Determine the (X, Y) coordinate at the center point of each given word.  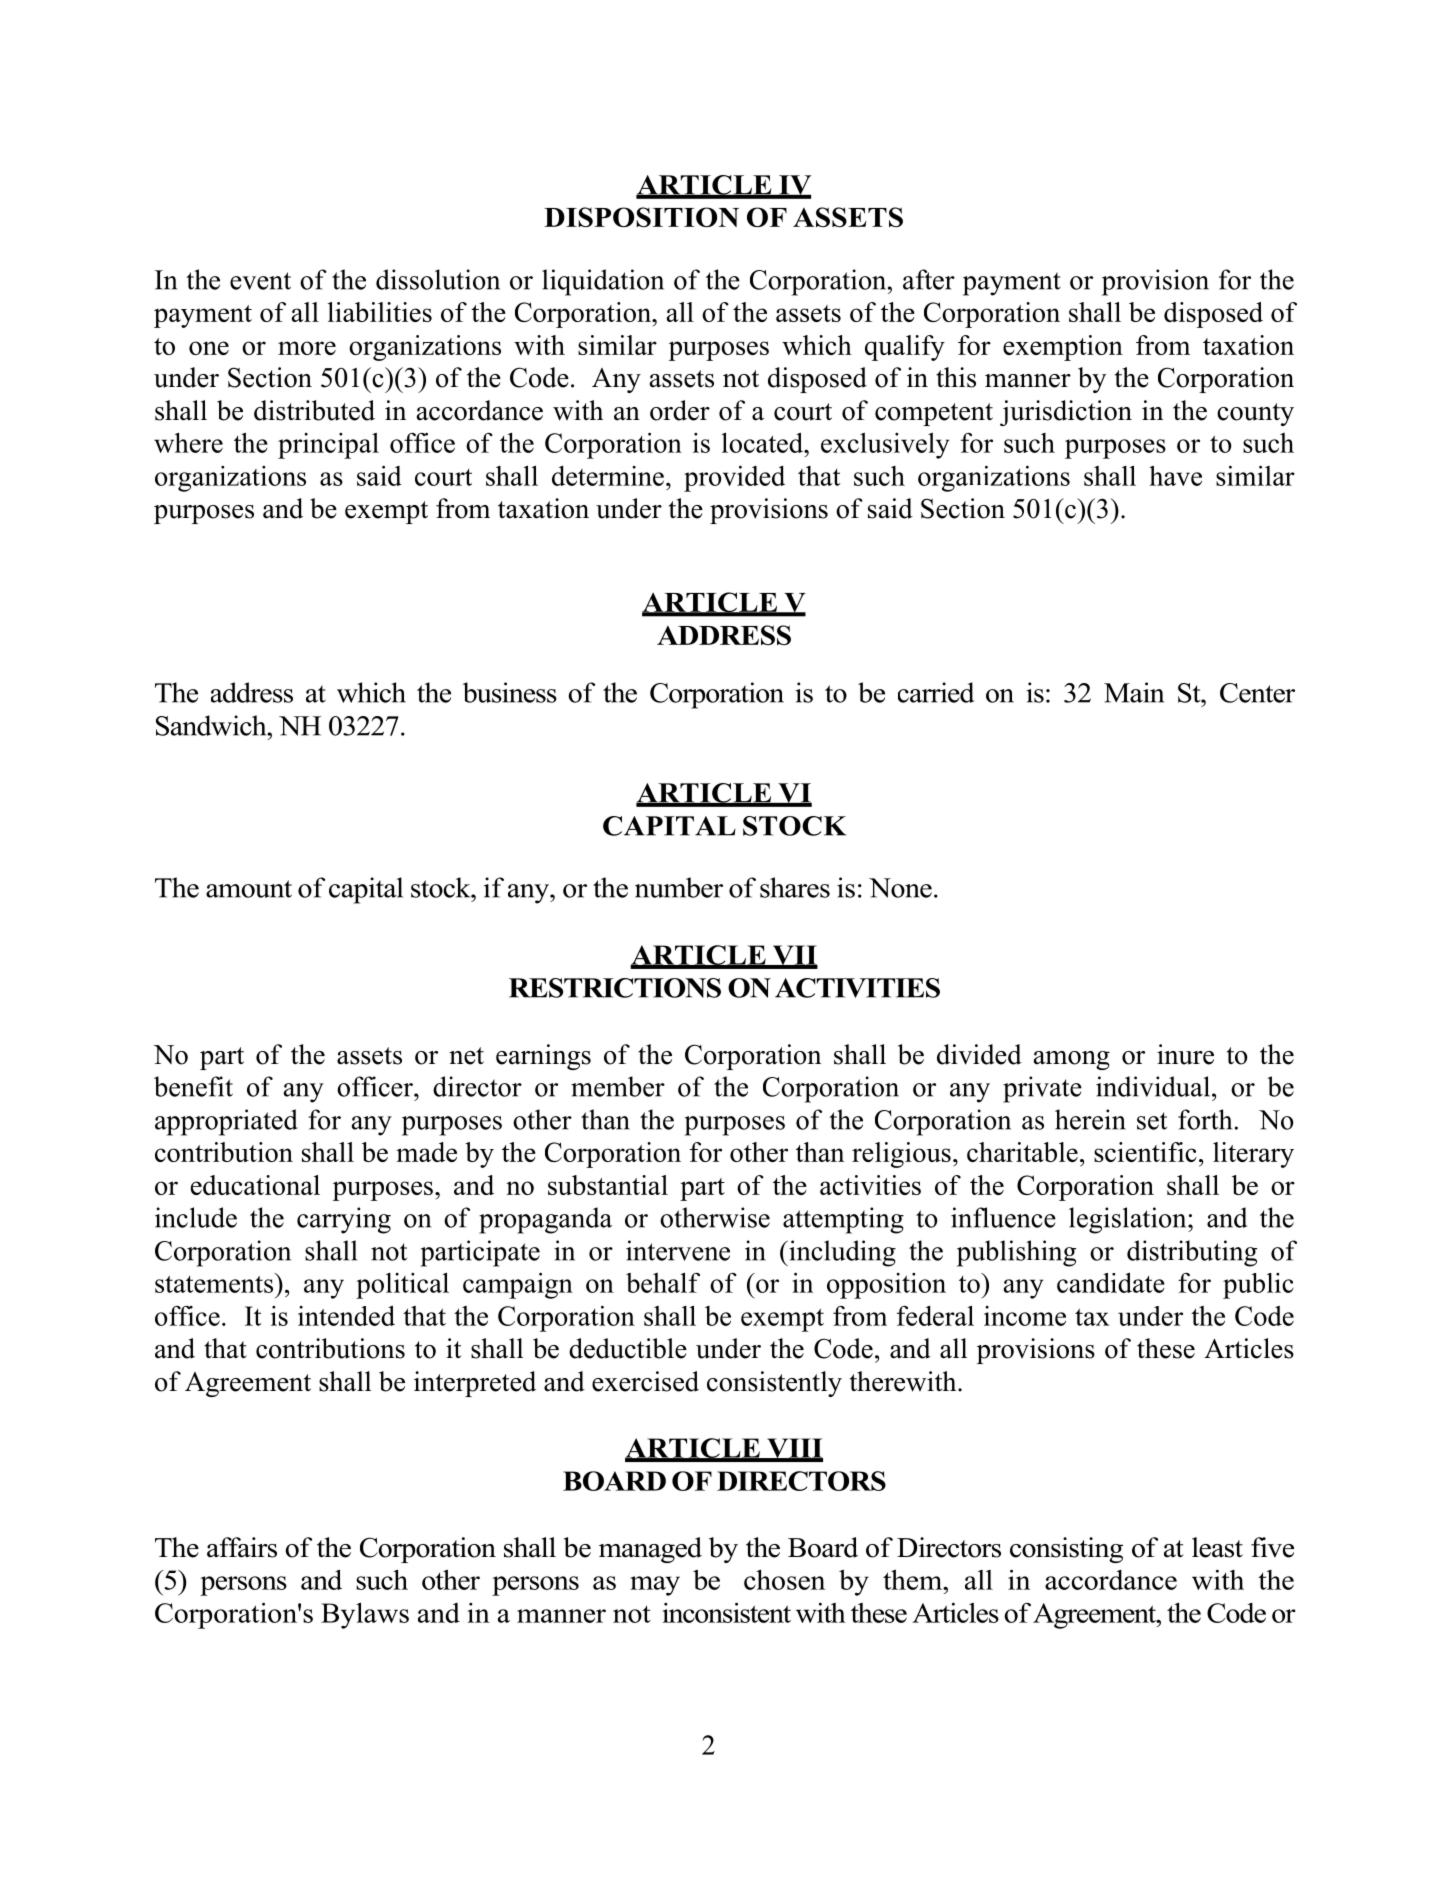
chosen (784, 1579)
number (679, 887)
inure (1185, 1054)
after (929, 279)
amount (249, 889)
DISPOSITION (641, 217)
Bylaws (365, 1615)
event (260, 281)
